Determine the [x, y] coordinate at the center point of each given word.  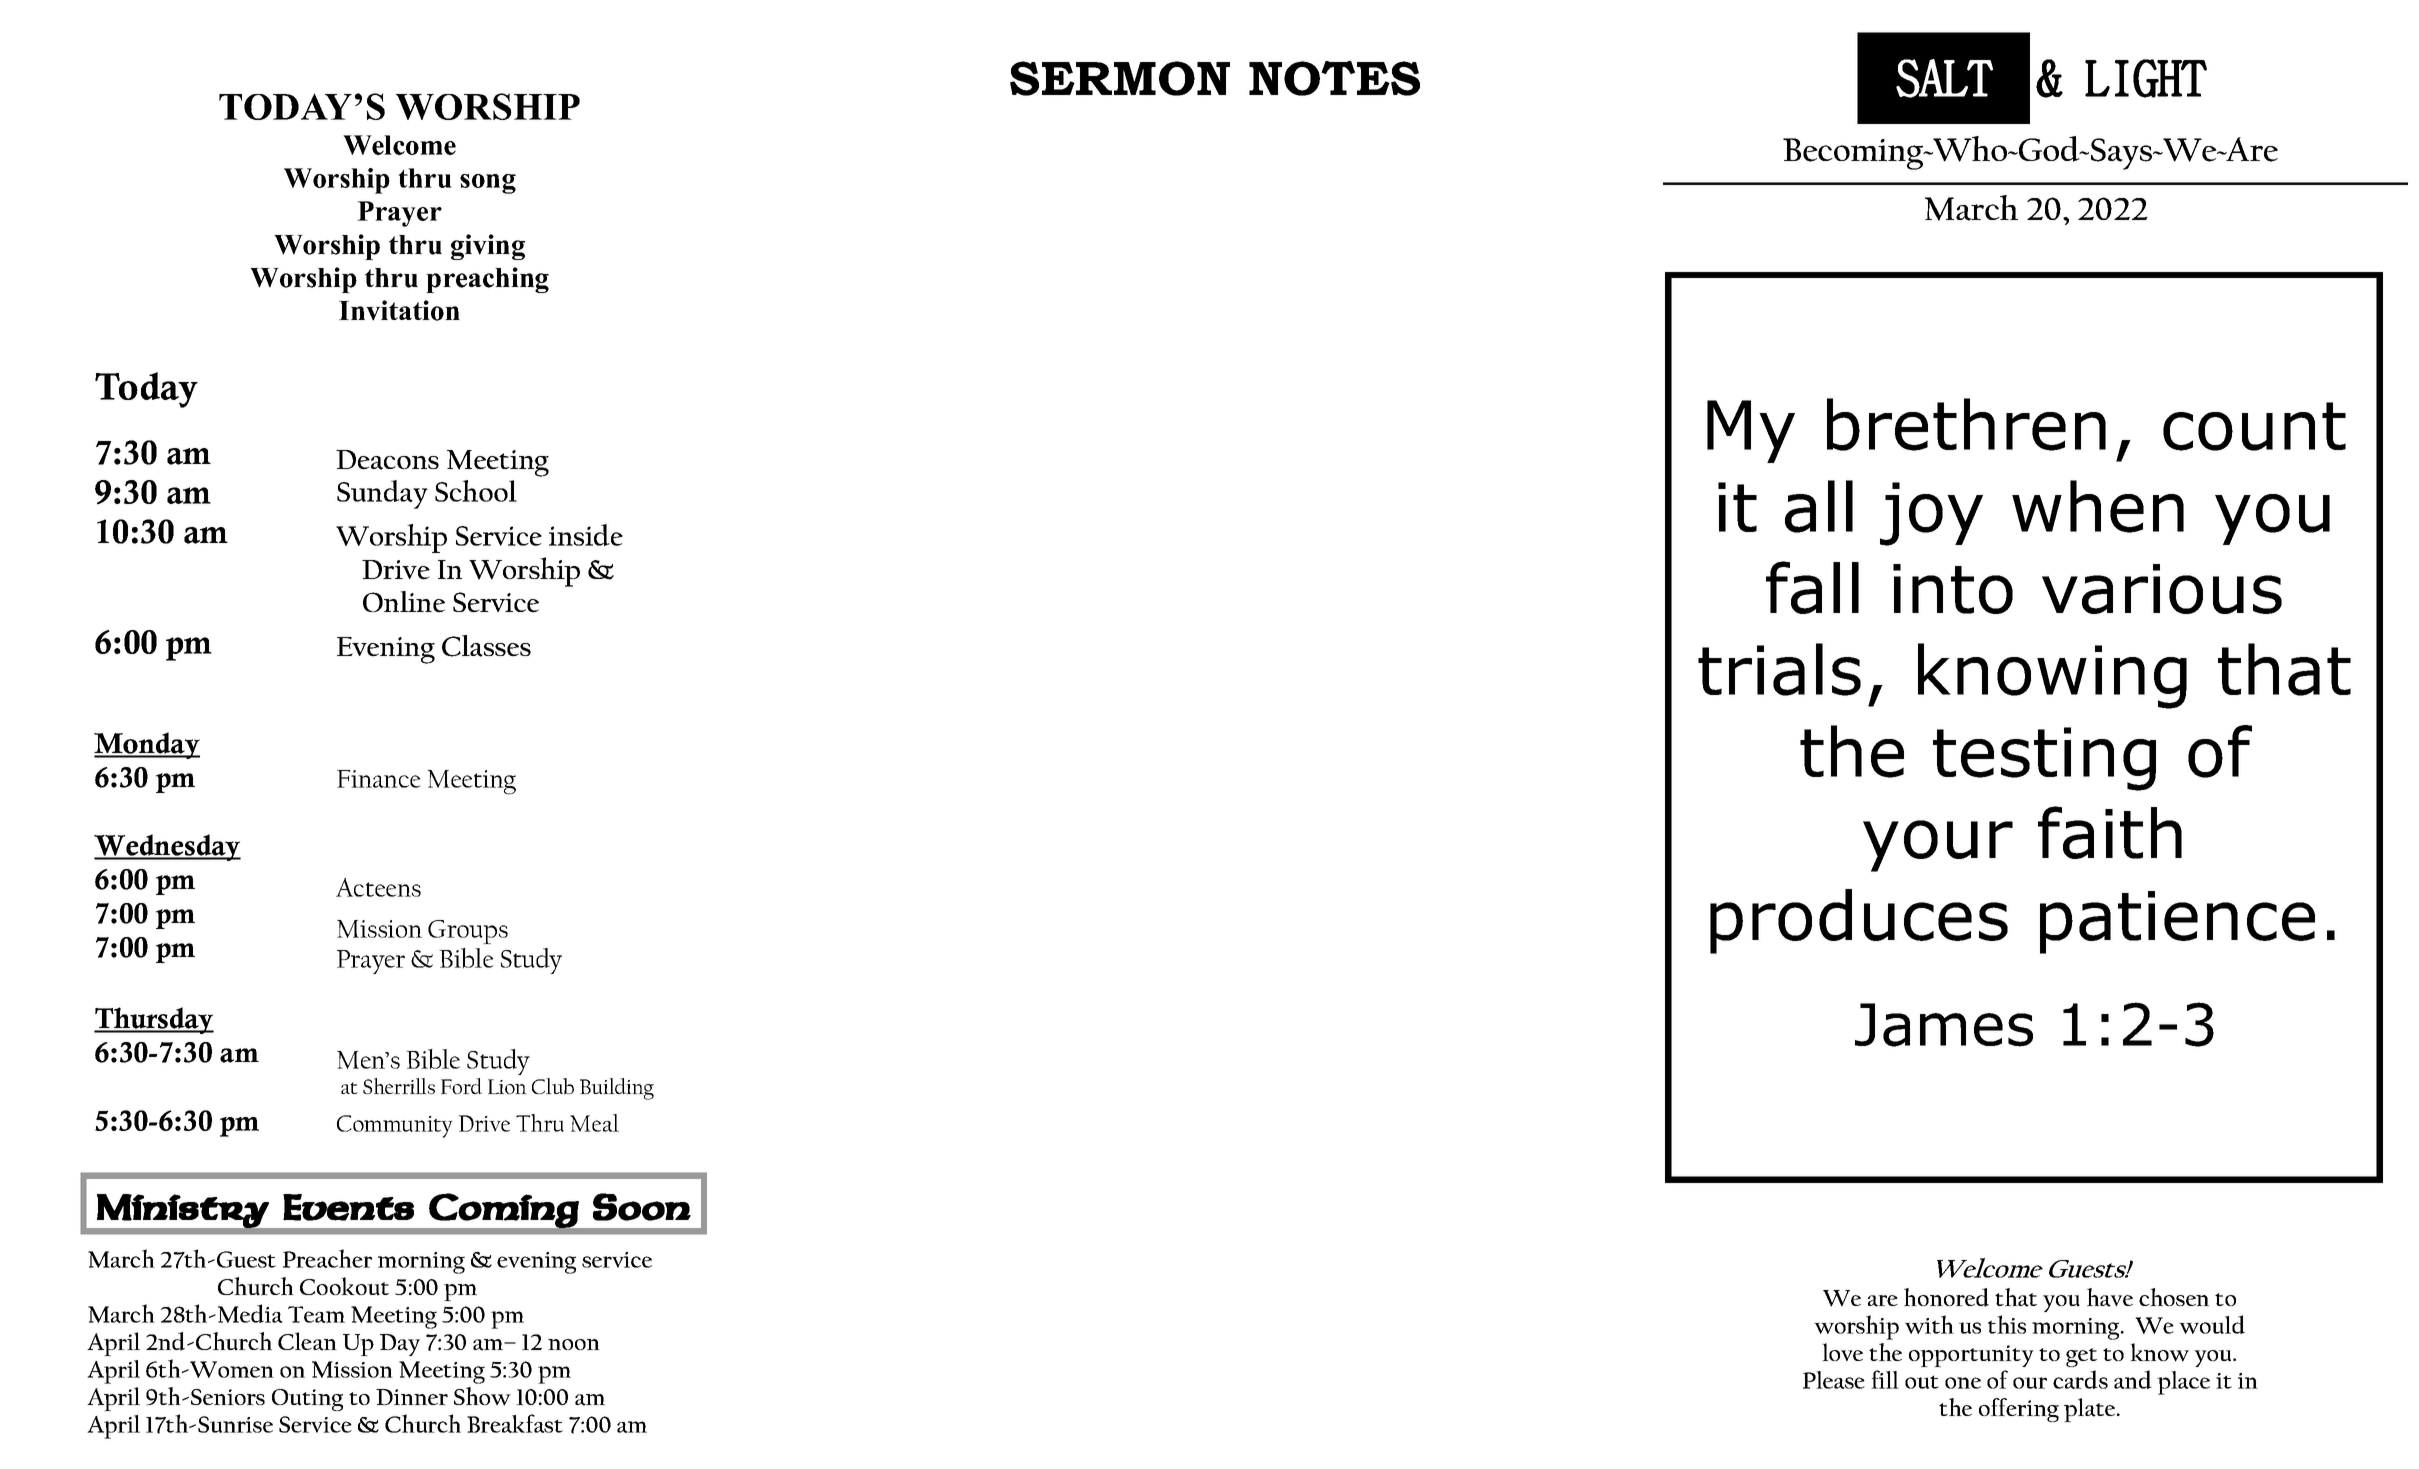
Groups [468, 932]
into [1953, 589]
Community [395, 1126]
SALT [1944, 78]
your [1938, 846]
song [488, 184]
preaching [487, 280]
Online [404, 602]
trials [1779, 669]
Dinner [412, 1397]
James [1944, 1025]
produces [1859, 921]
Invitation [399, 310]
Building [617, 1089]
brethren [1966, 424]
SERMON [1120, 78]
